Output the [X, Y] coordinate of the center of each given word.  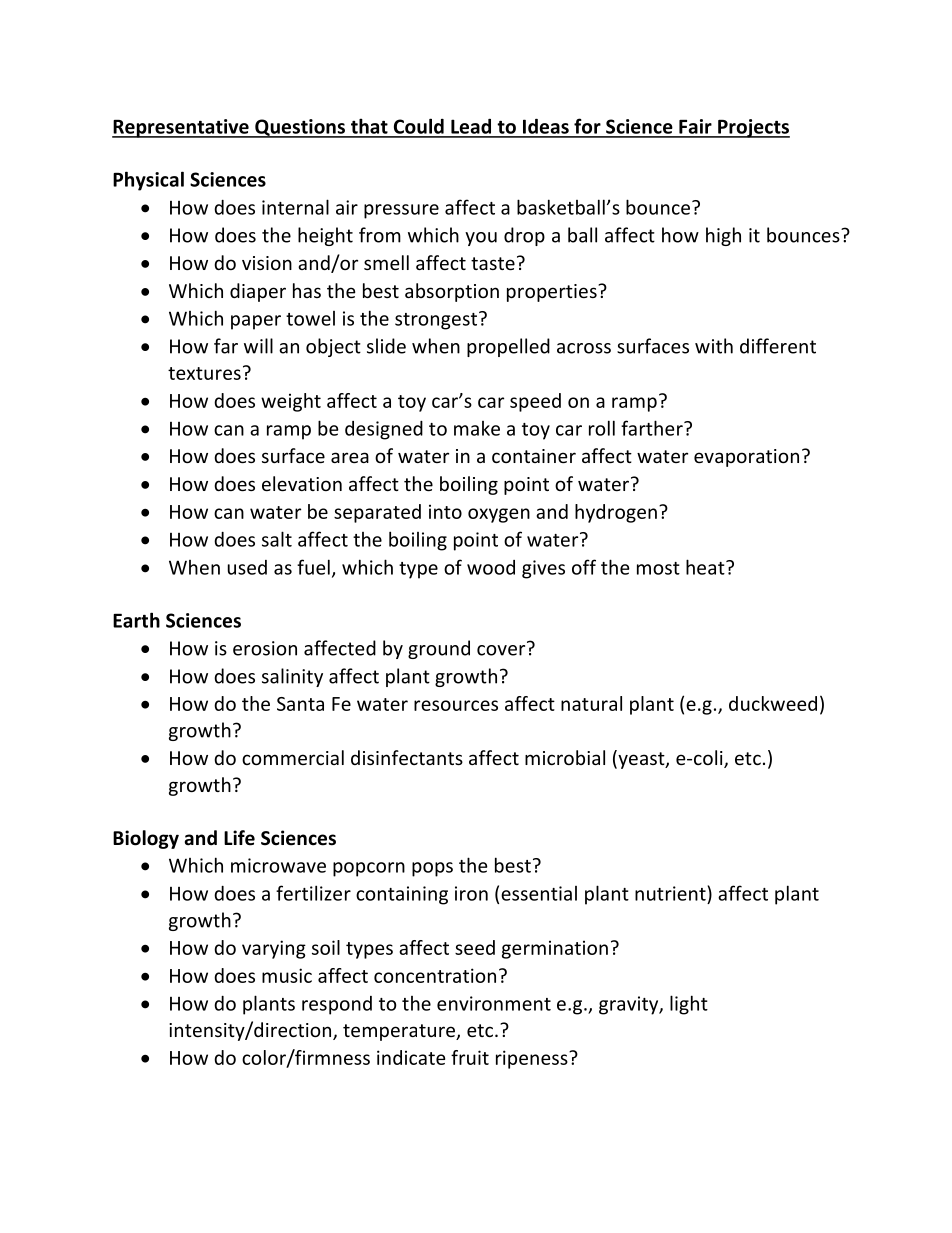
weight [291, 402]
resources [456, 705]
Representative [181, 128]
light [689, 1005]
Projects [753, 128]
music [287, 975]
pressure [401, 211]
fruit [470, 1057]
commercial [293, 757]
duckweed [773, 703]
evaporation [746, 458]
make [477, 428]
